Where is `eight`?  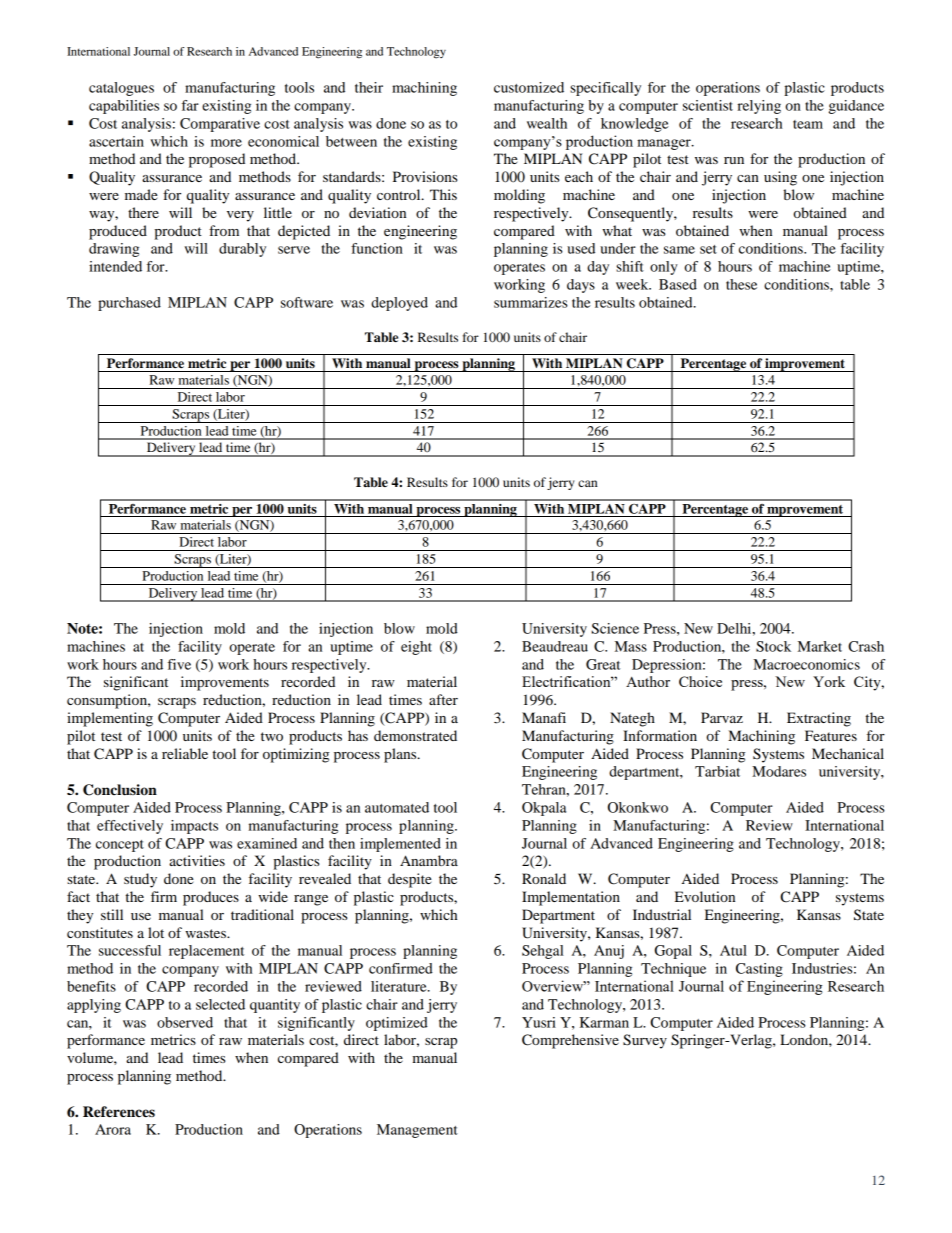
eight is located at coordinates (416, 648).
